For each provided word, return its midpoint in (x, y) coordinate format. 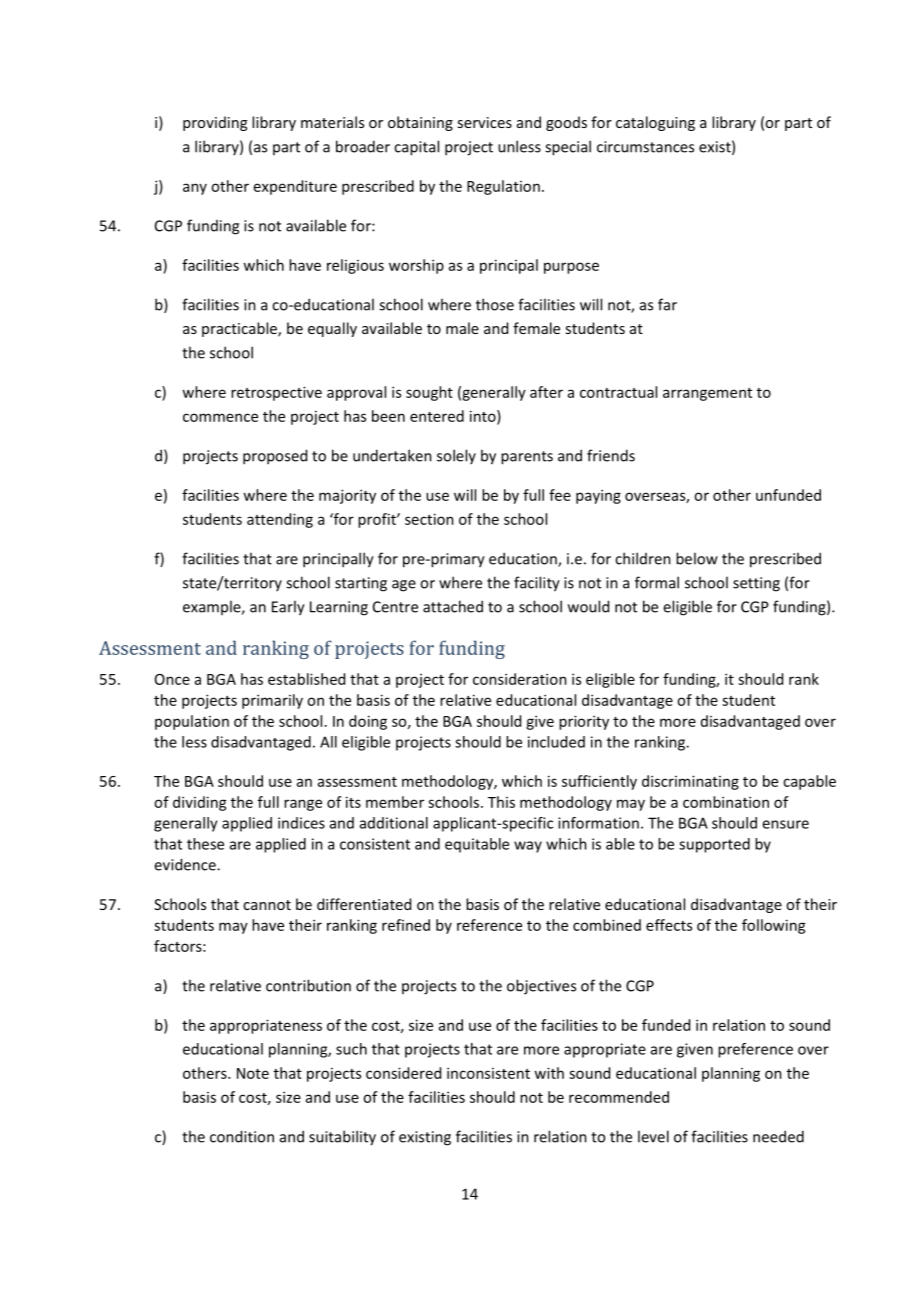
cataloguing (655, 123)
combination (726, 802)
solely (456, 456)
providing (215, 123)
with (549, 1073)
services (484, 122)
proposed (275, 457)
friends (611, 455)
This (501, 802)
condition (242, 1136)
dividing (200, 803)
